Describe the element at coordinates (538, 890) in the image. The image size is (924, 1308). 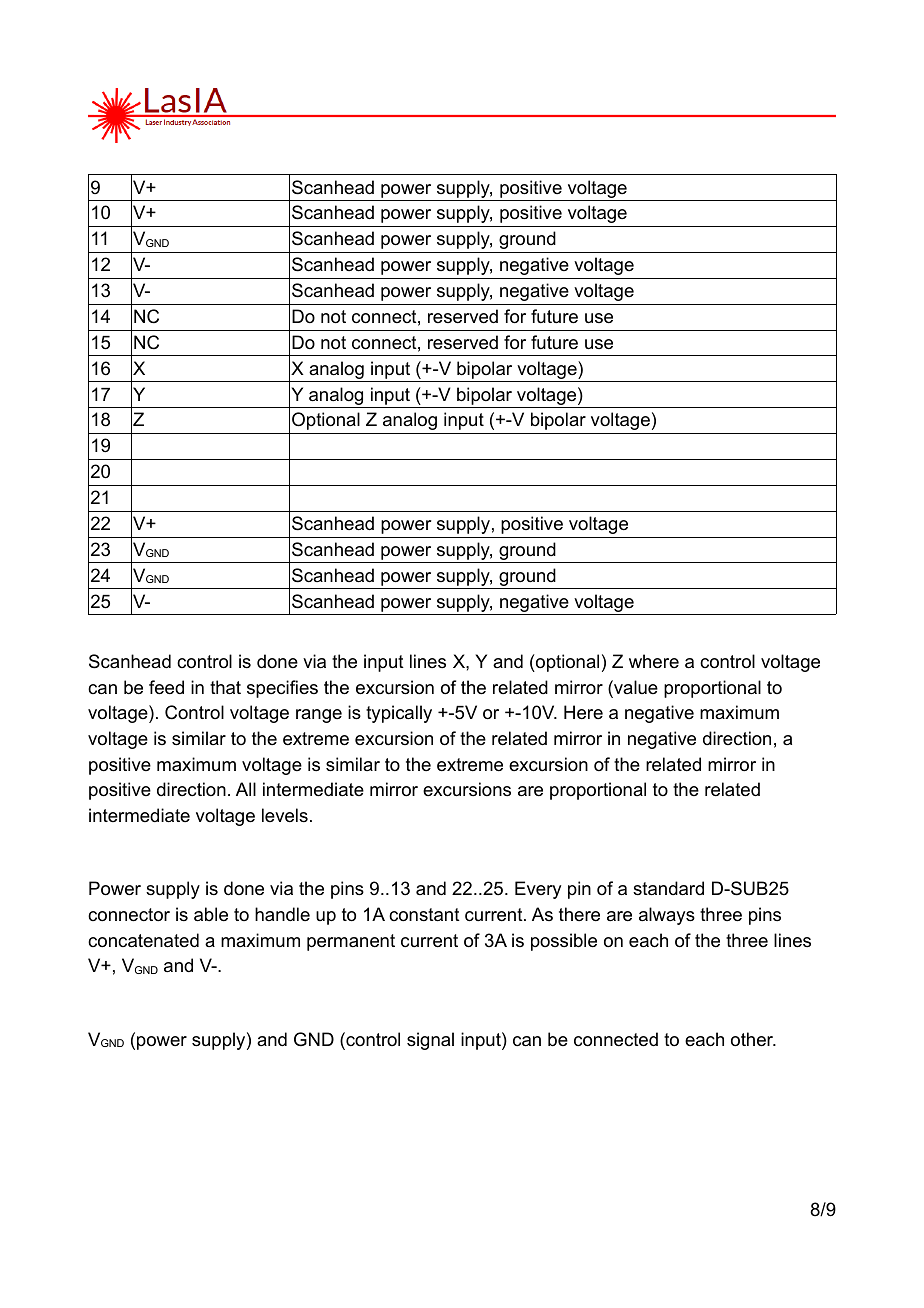
I see `Every` at that location.
